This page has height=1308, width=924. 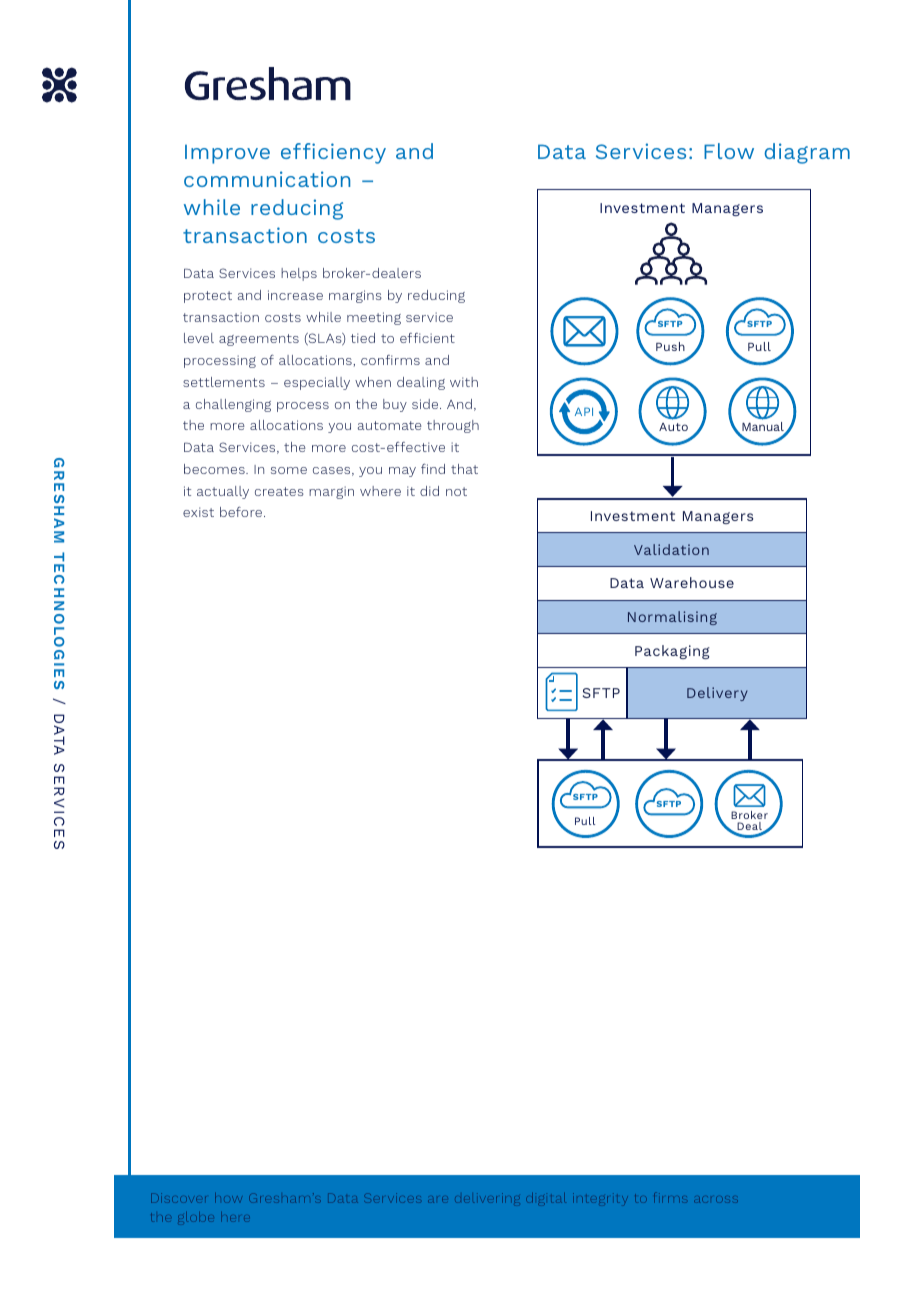 What do you see at coordinates (241, 511) in the page?
I see `before` at bounding box center [241, 511].
